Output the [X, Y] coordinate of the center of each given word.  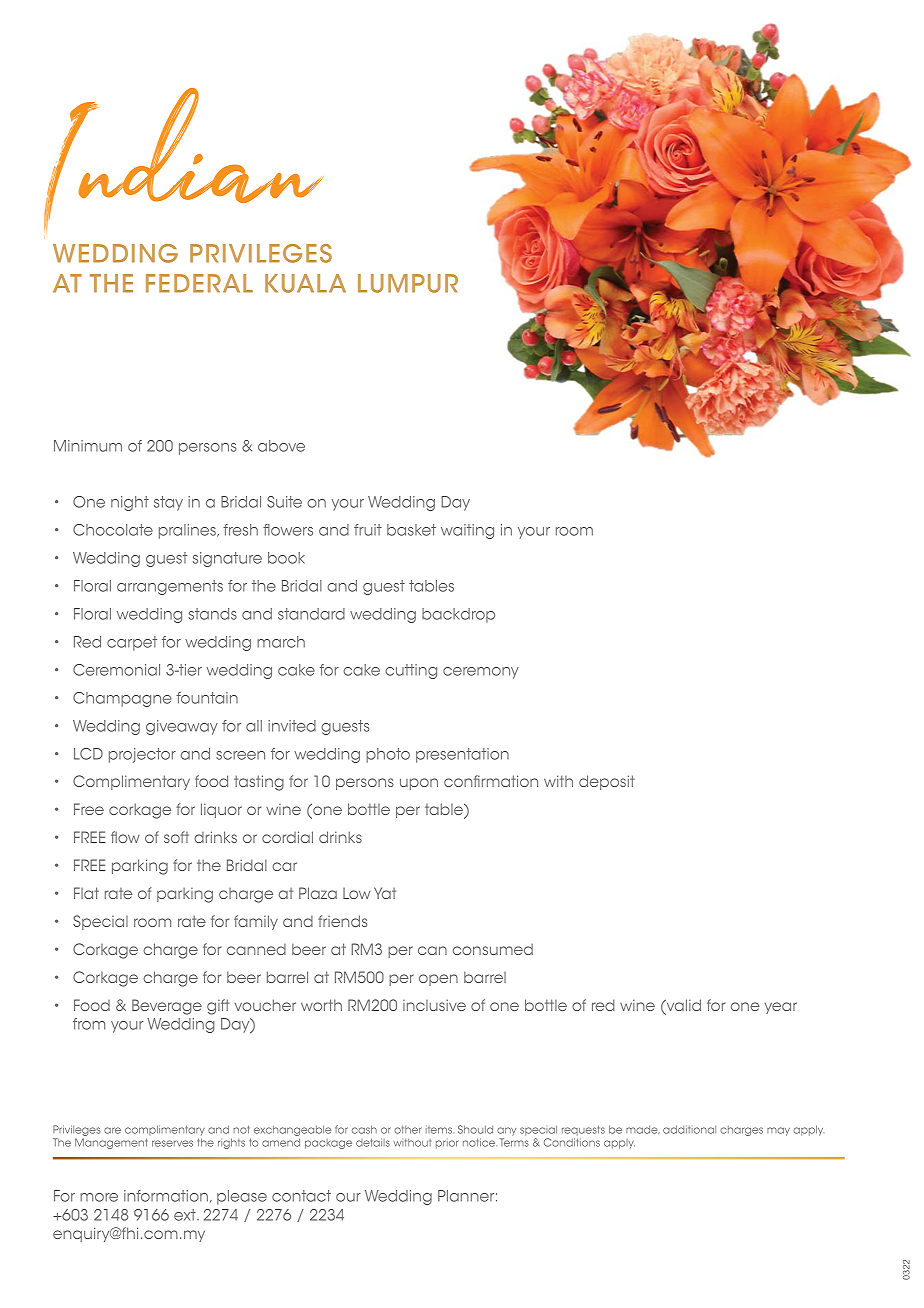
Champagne [122, 699]
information [166, 1196]
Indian [186, 167]
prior [447, 1144]
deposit [607, 782]
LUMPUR [408, 283]
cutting [411, 671]
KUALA [305, 283]
